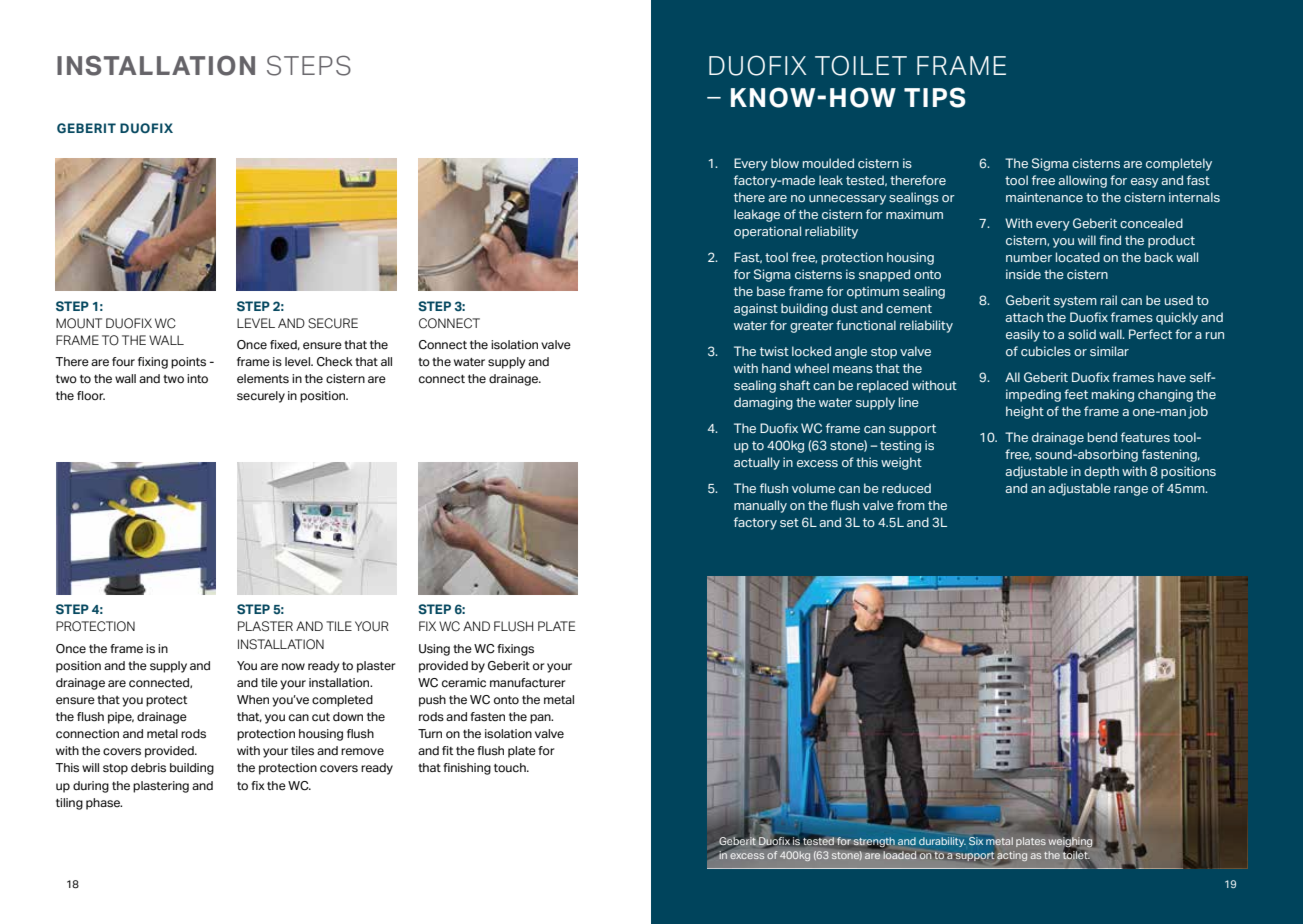  I want to click on floor, so click(91, 395).
